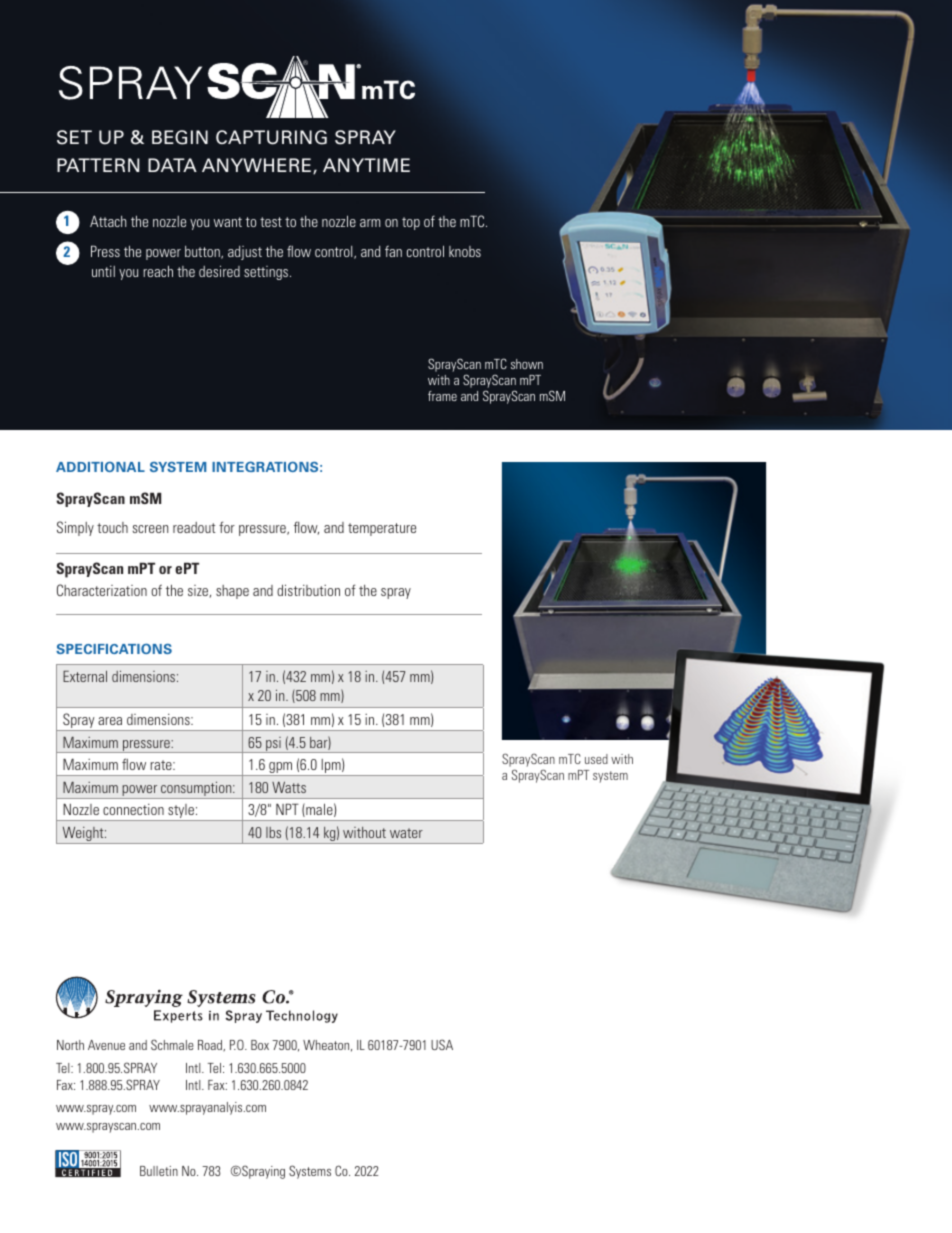 Image resolution: width=952 pixels, height=1233 pixels. I want to click on Bulletin, so click(159, 1171).
